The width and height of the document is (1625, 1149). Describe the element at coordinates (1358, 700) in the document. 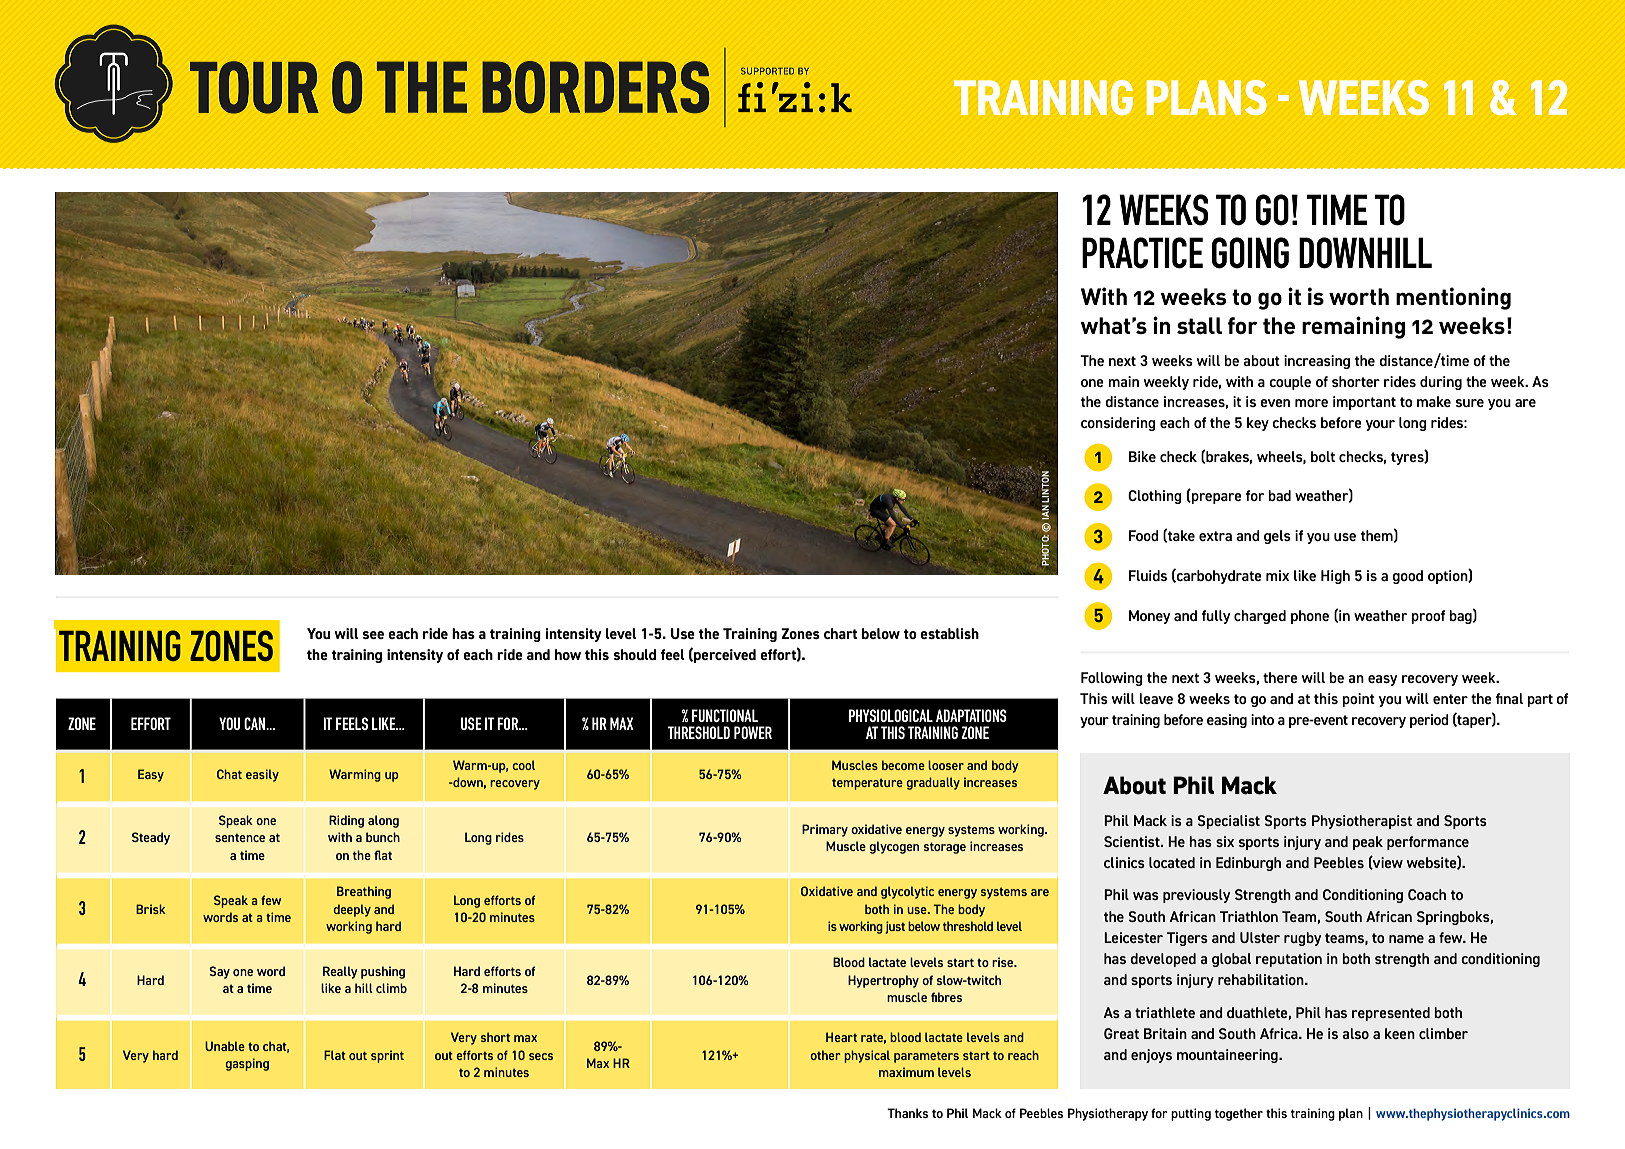

I see `point` at that location.
